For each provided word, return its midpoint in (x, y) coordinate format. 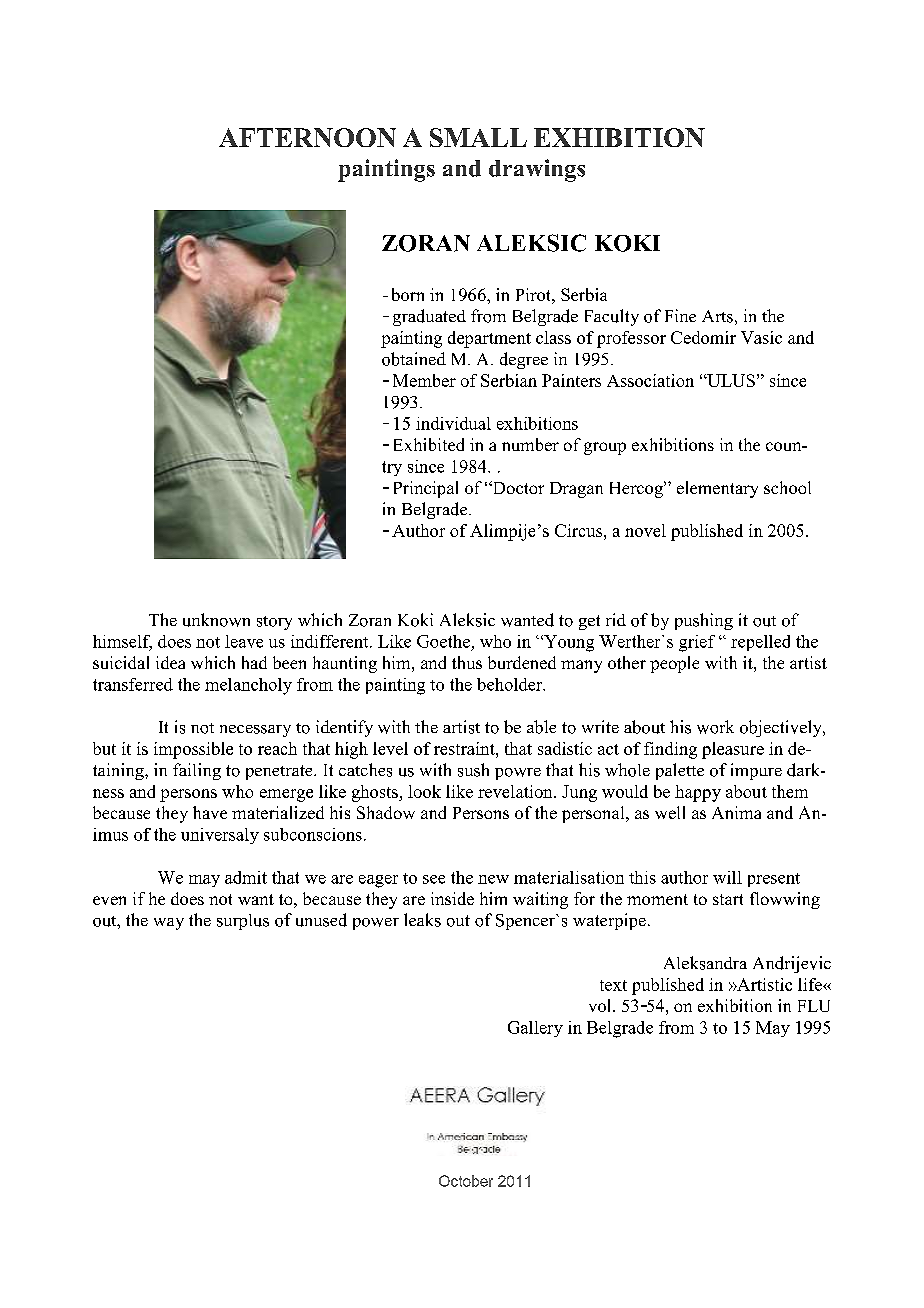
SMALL (478, 137)
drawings (537, 170)
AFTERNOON (307, 137)
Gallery (535, 1029)
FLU (814, 1006)
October (466, 1181)
